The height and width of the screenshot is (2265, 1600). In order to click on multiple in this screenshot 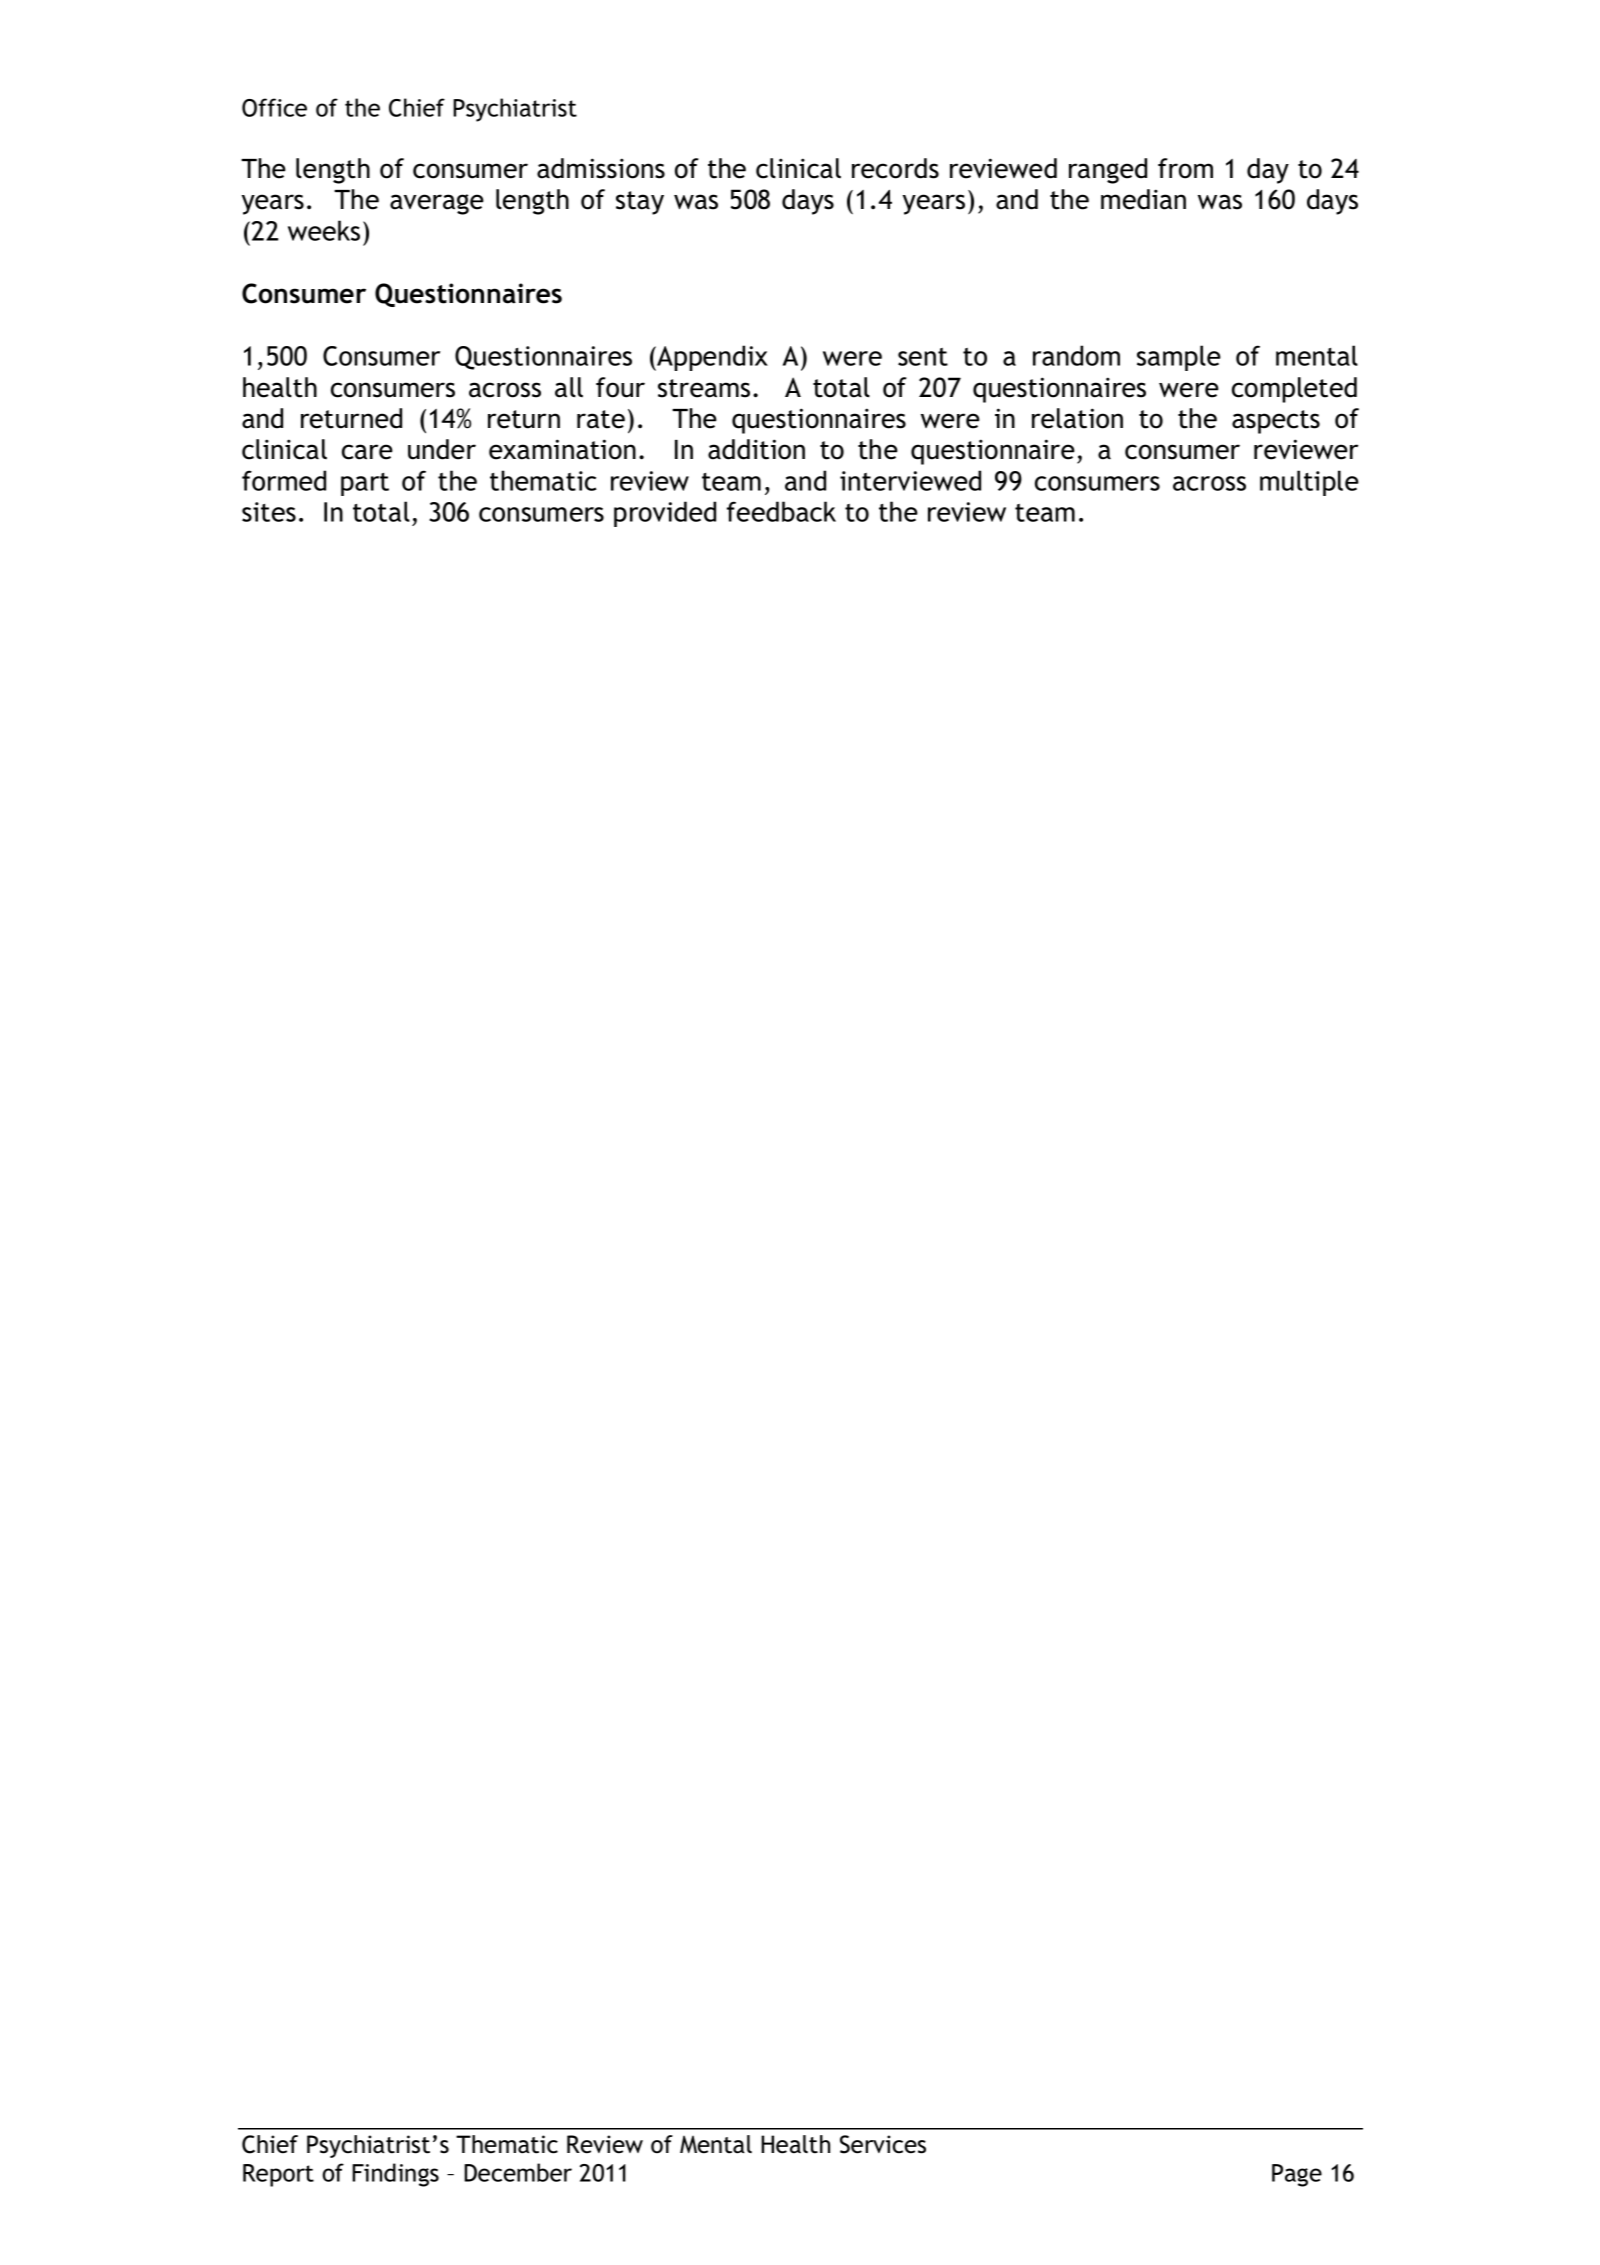, I will do `click(1309, 483)`.
